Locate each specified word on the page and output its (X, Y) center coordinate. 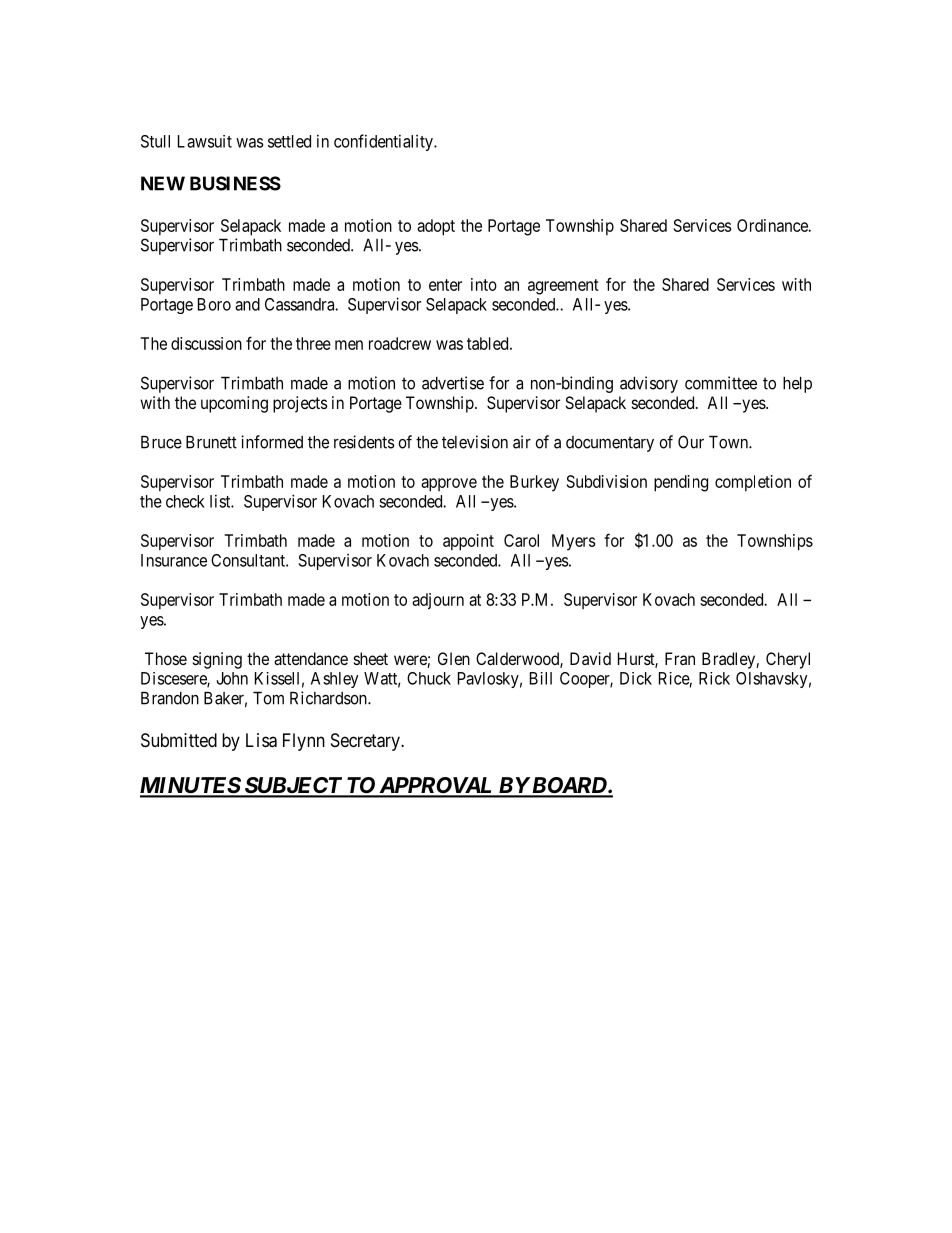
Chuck (429, 678)
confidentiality (384, 142)
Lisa (261, 740)
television (475, 442)
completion (753, 483)
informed (272, 442)
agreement (563, 287)
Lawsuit (205, 141)
